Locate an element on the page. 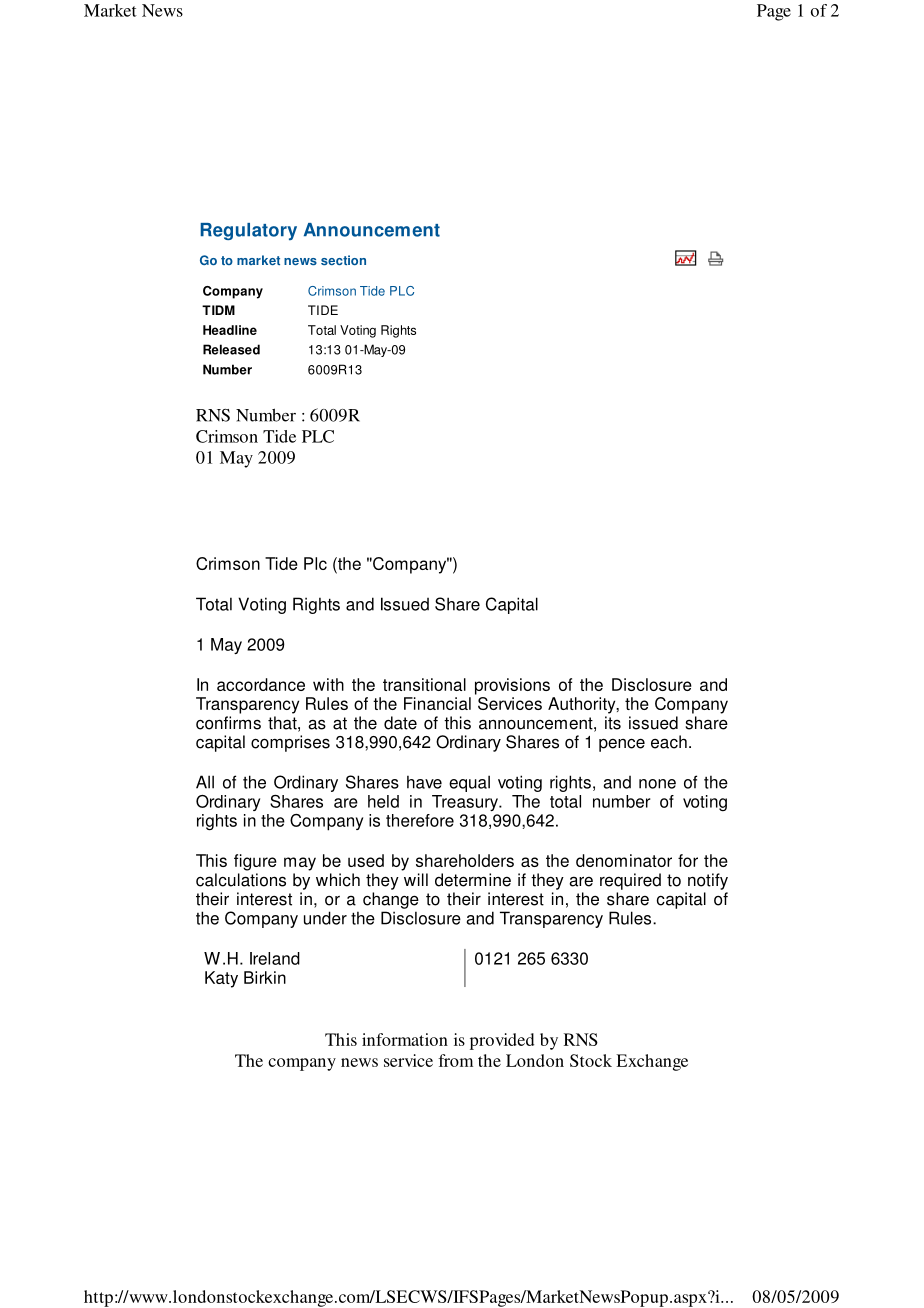 The height and width of the document is (1308, 924). Headline is located at coordinates (230, 330).
